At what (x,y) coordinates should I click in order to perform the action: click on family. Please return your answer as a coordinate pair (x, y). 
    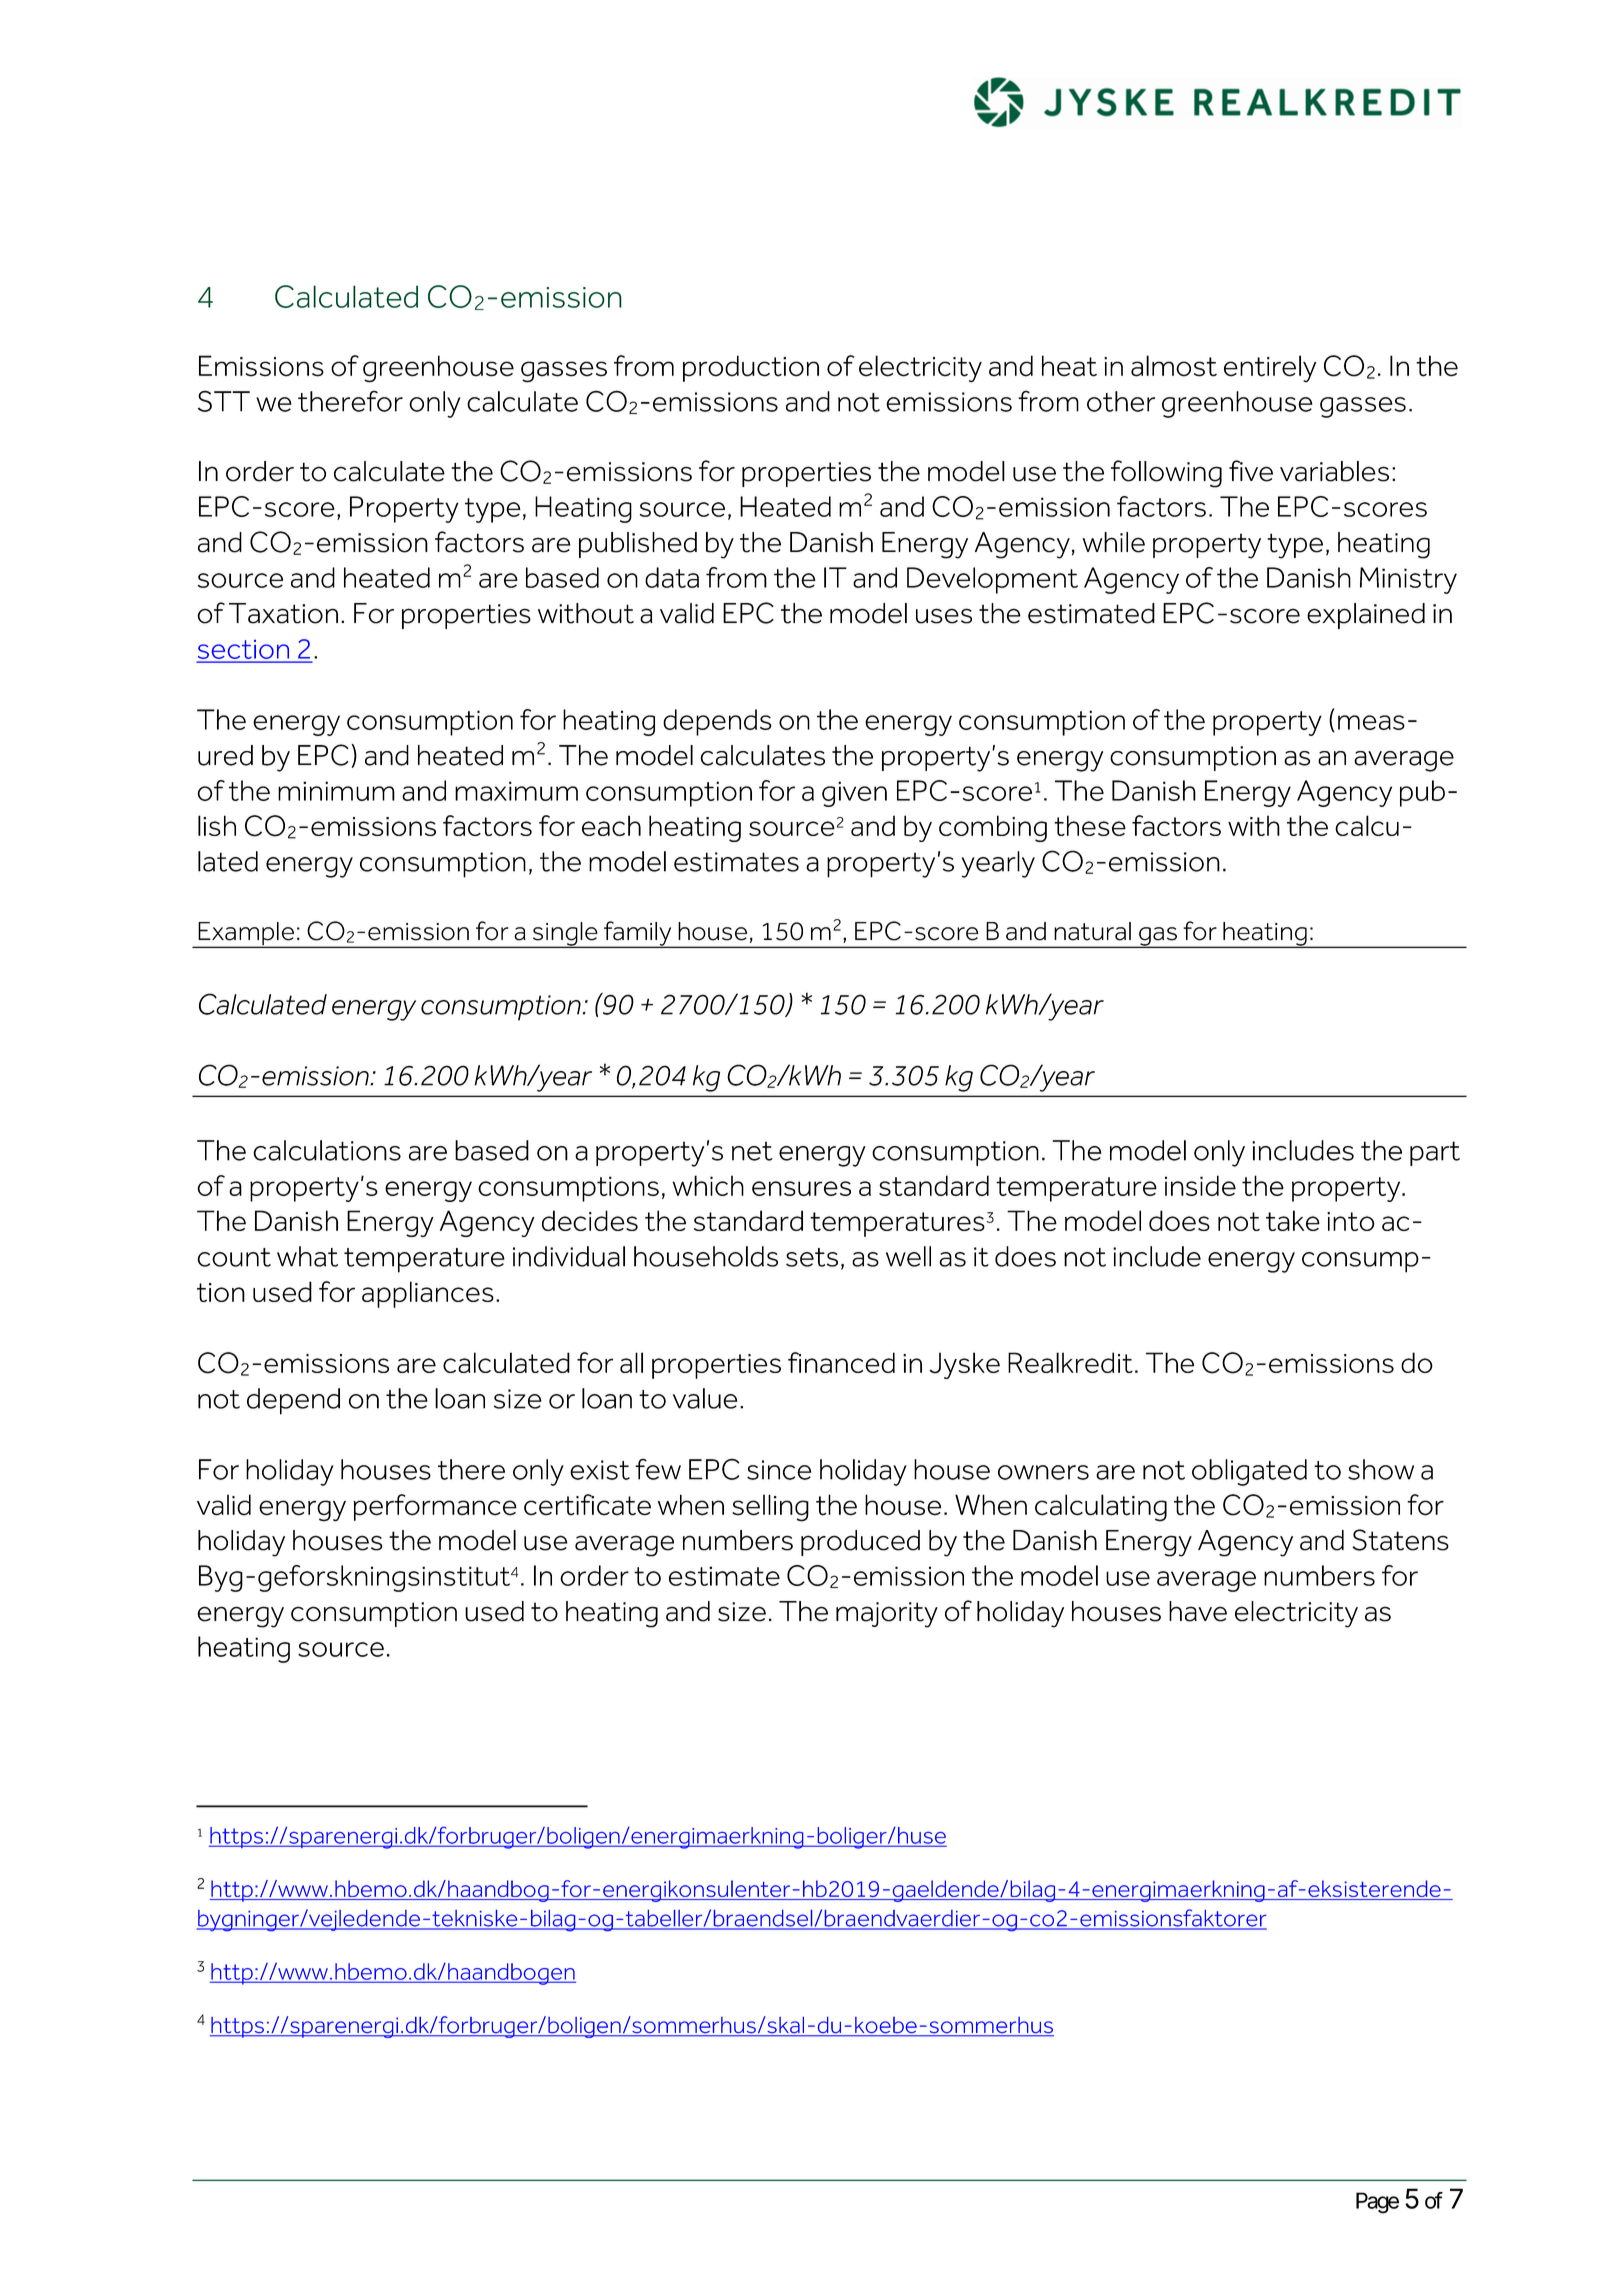
    Looking at the image, I should click on (638, 934).
